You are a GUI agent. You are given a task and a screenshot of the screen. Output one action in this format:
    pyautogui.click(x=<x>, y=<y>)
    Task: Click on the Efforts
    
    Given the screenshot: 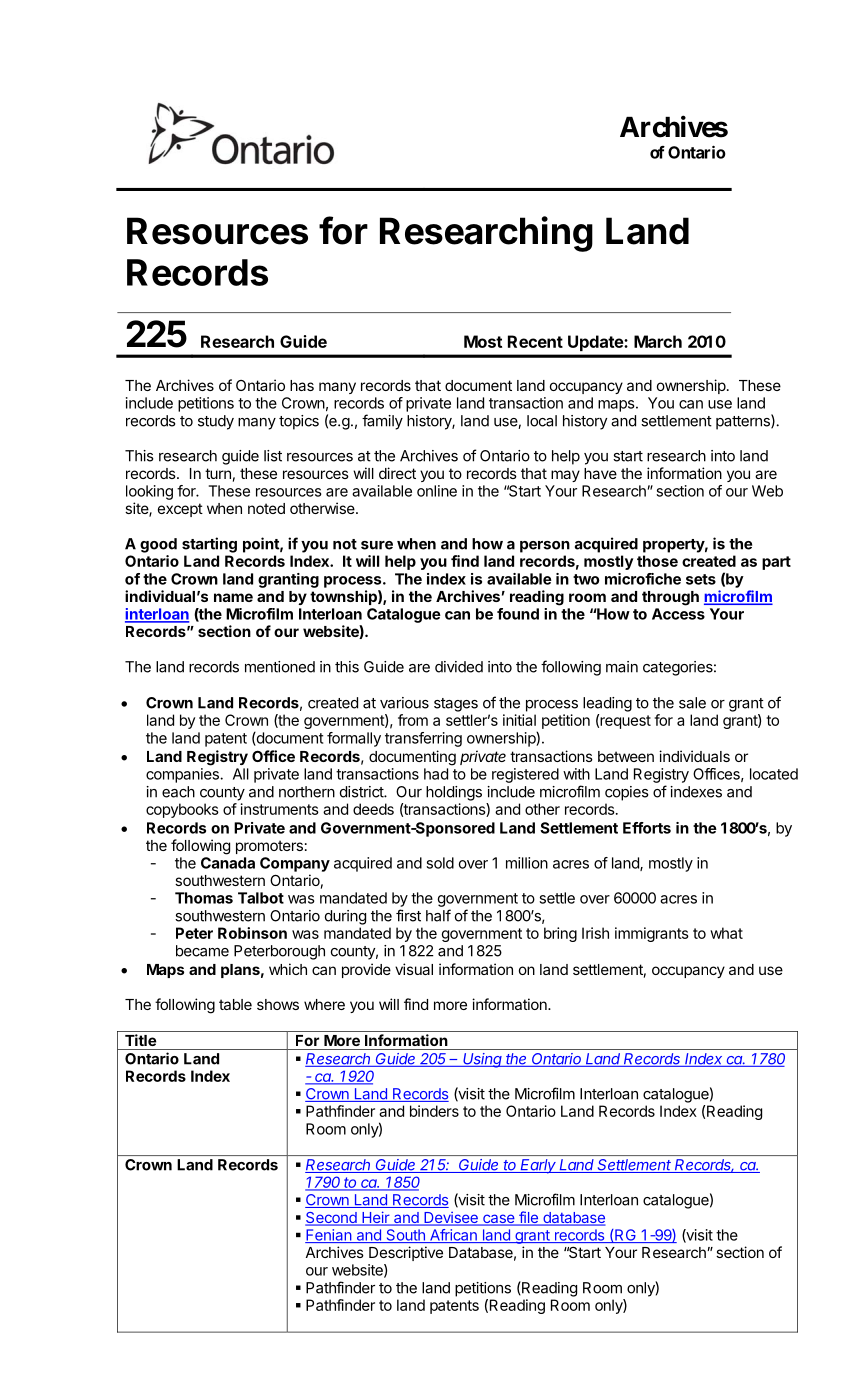 What is the action you would take?
    pyautogui.click(x=647, y=828)
